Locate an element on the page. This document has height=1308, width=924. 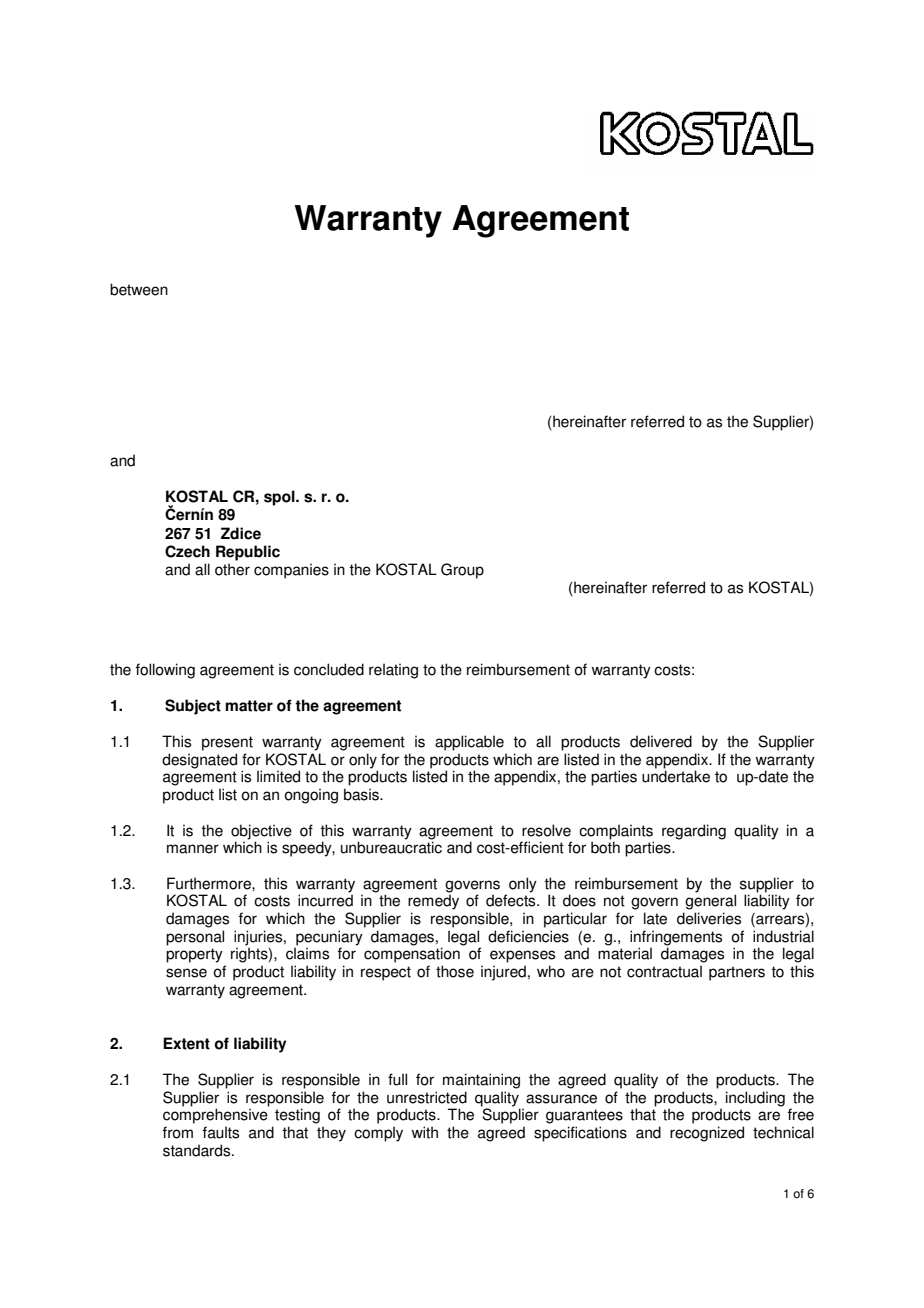
between is located at coordinates (139, 289).
